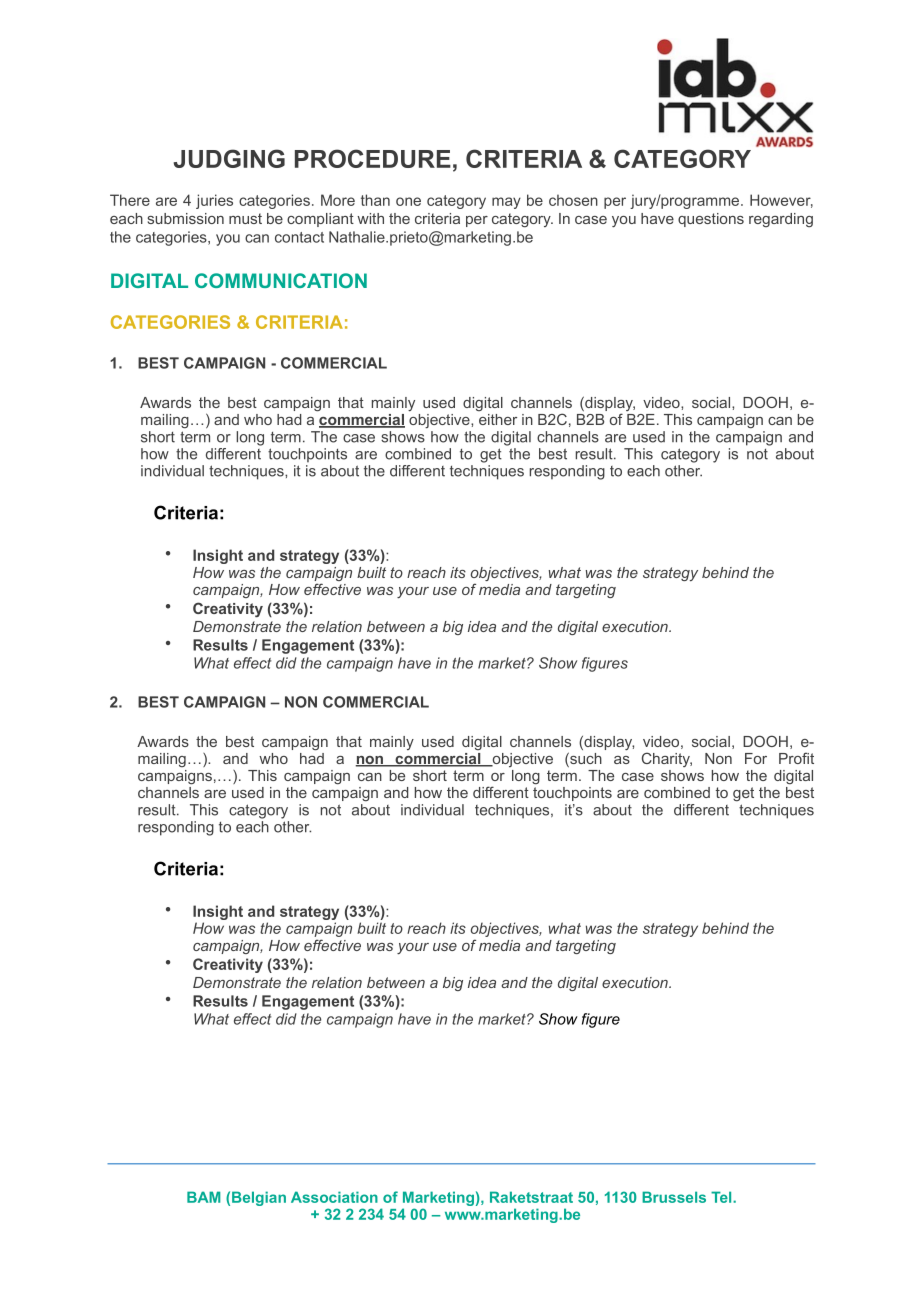 Image resolution: width=924 pixels, height=1307 pixels. What do you see at coordinates (506, 203) in the screenshot?
I see `may` at bounding box center [506, 203].
